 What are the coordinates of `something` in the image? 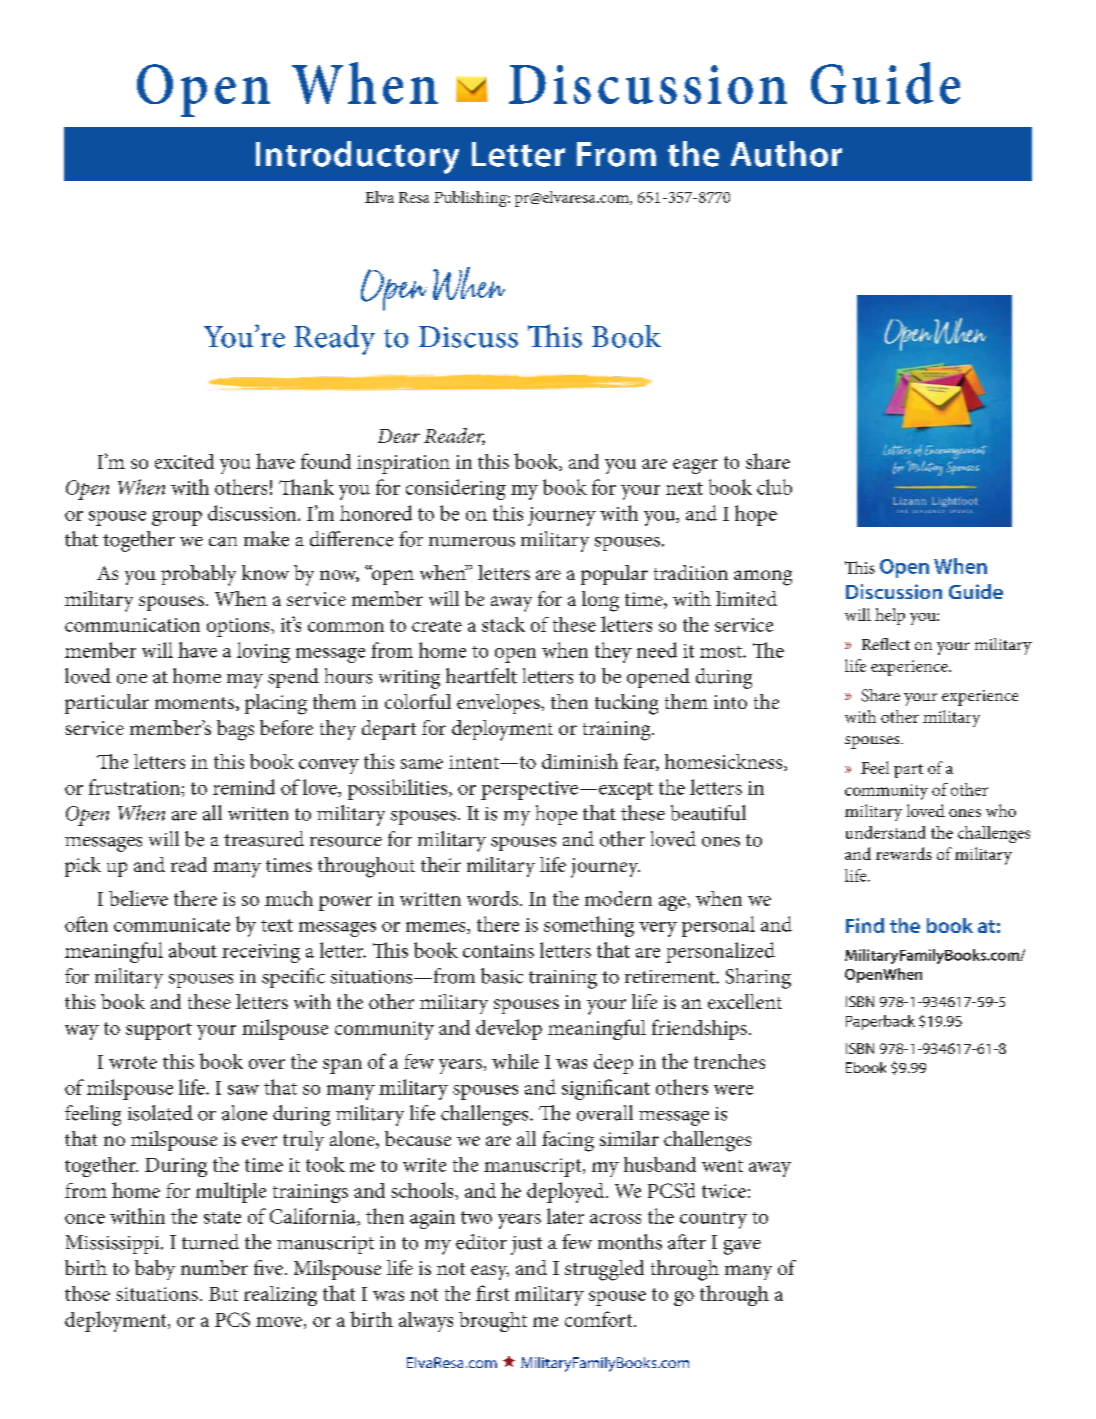 It's located at (589, 926).
